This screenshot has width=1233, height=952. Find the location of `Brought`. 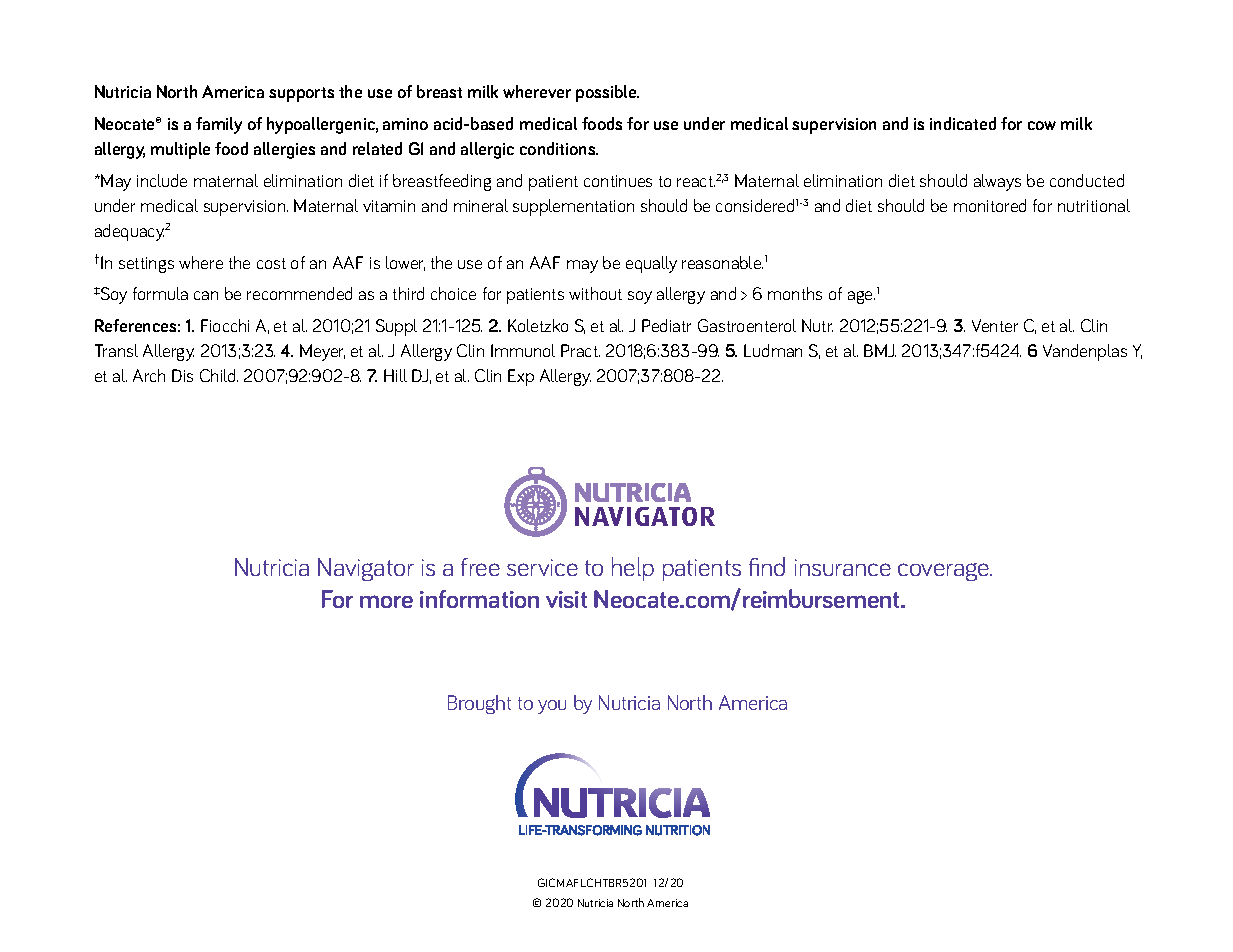

Brought is located at coordinates (479, 704).
